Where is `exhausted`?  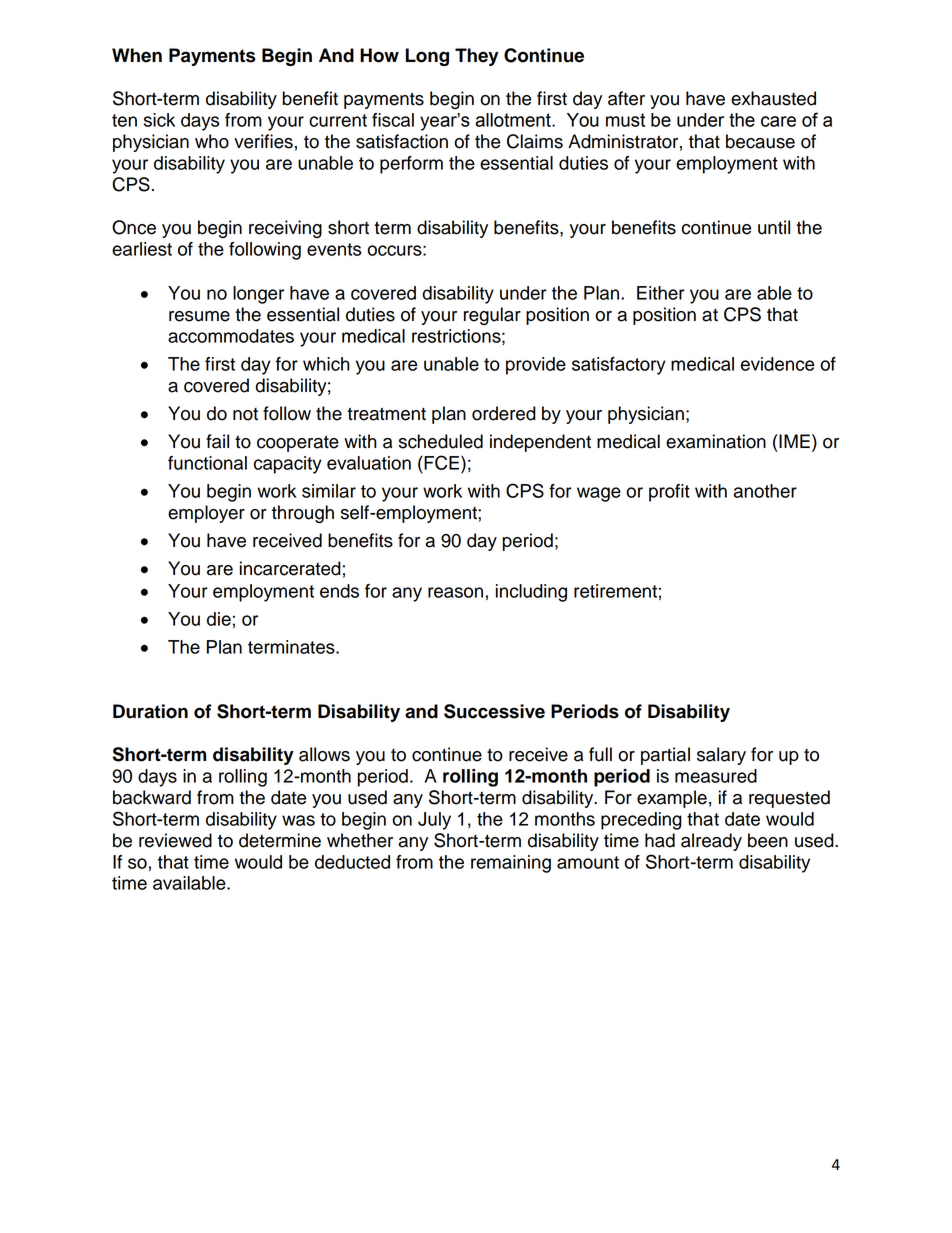
exhausted is located at coordinates (773, 98).
